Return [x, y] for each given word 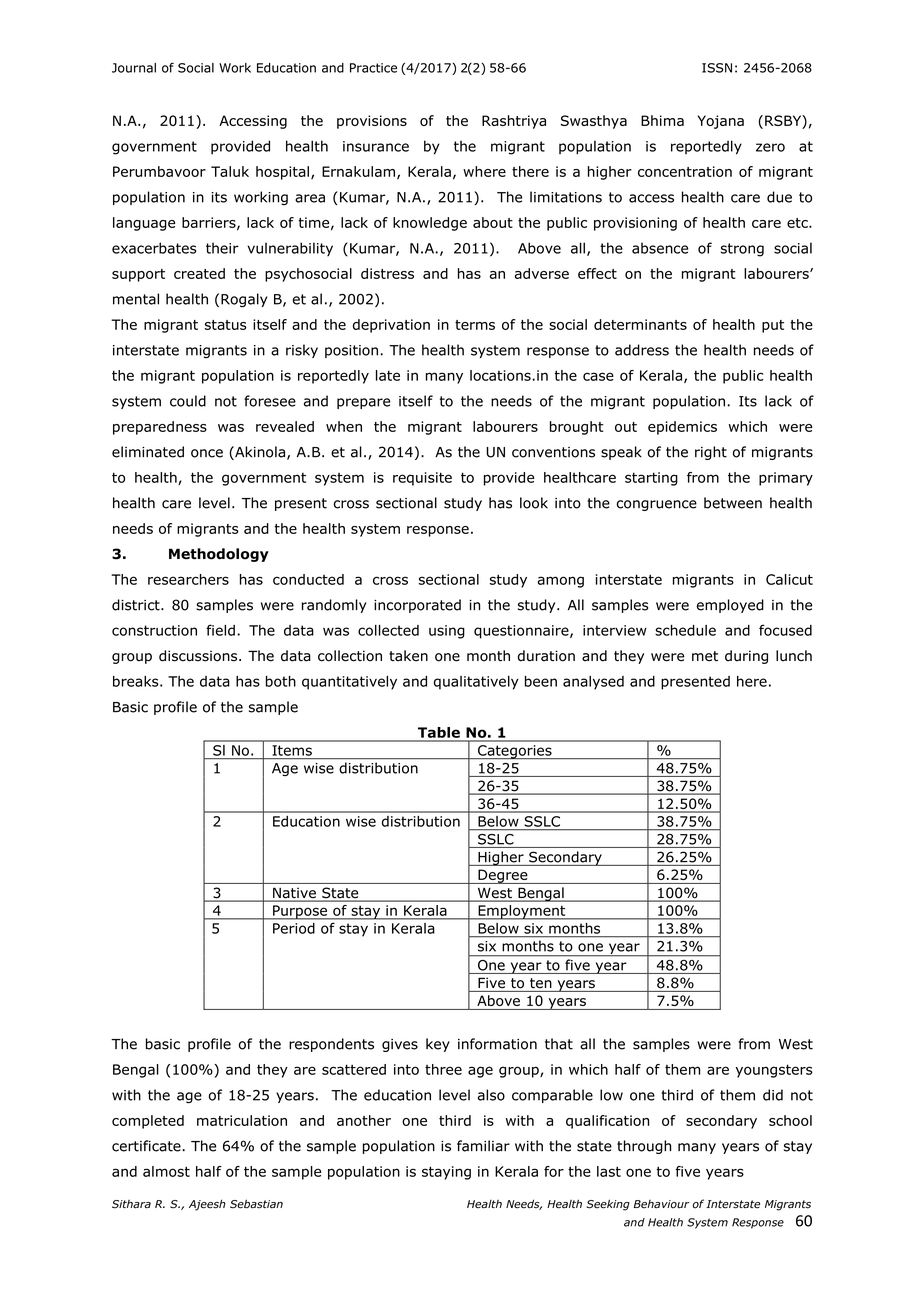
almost [166, 1171]
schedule [685, 630]
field [220, 630]
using [447, 632]
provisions [372, 122]
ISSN [717, 68]
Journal [134, 68]
